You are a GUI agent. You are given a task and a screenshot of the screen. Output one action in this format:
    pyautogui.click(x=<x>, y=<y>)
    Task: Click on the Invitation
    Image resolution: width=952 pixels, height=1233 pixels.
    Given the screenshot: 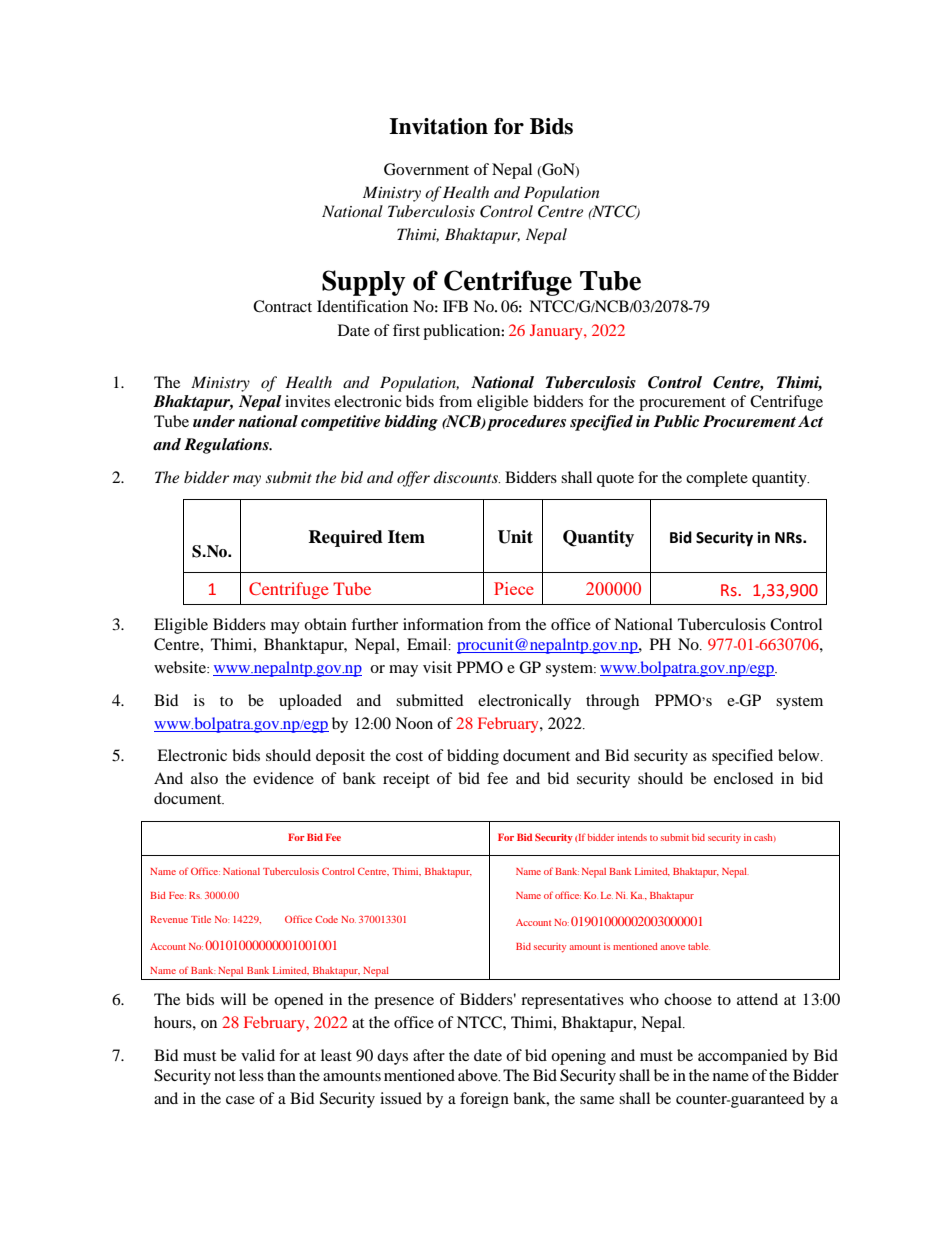 What is the action you would take?
    pyautogui.click(x=438, y=126)
